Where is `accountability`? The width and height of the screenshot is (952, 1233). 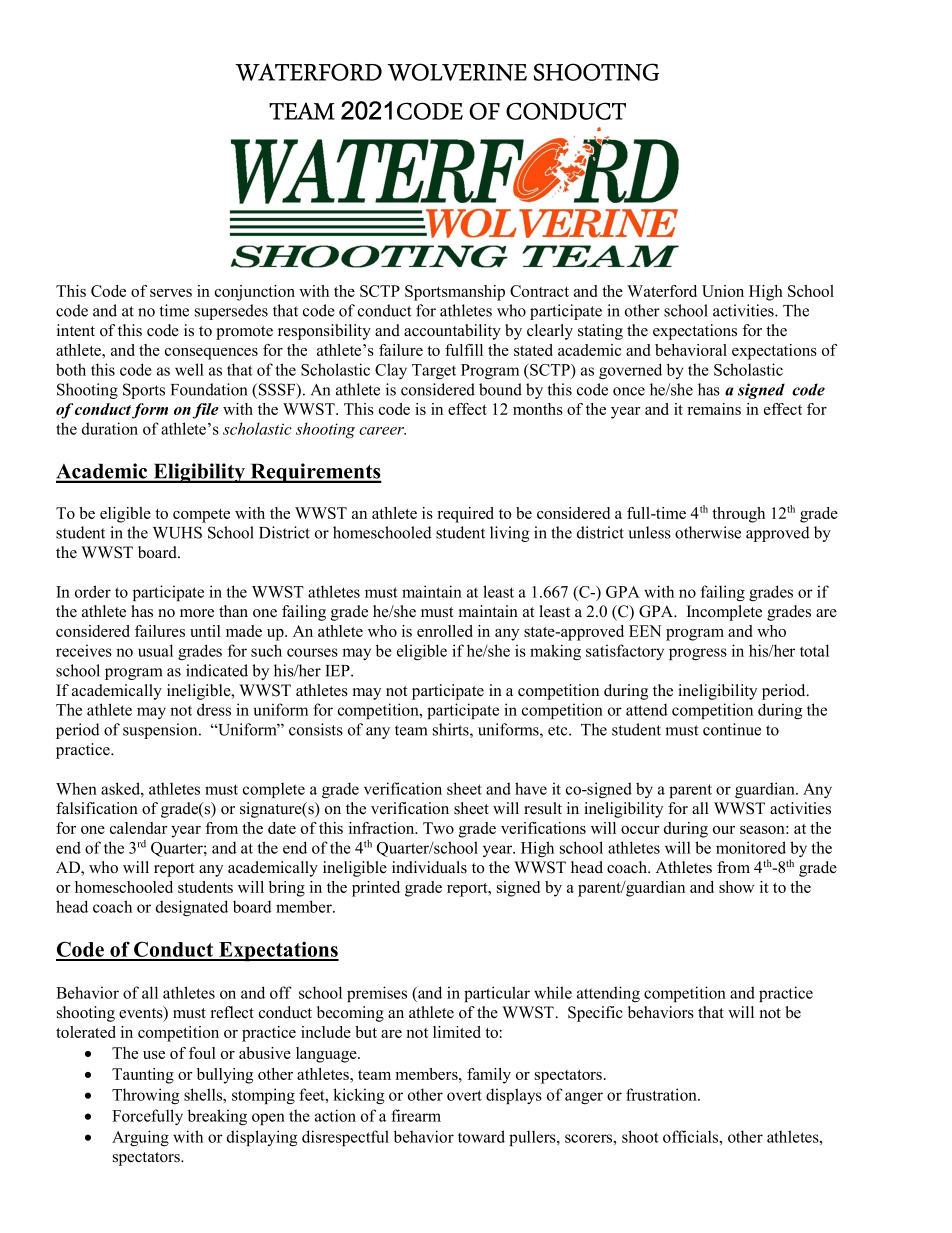 accountability is located at coordinates (452, 332).
